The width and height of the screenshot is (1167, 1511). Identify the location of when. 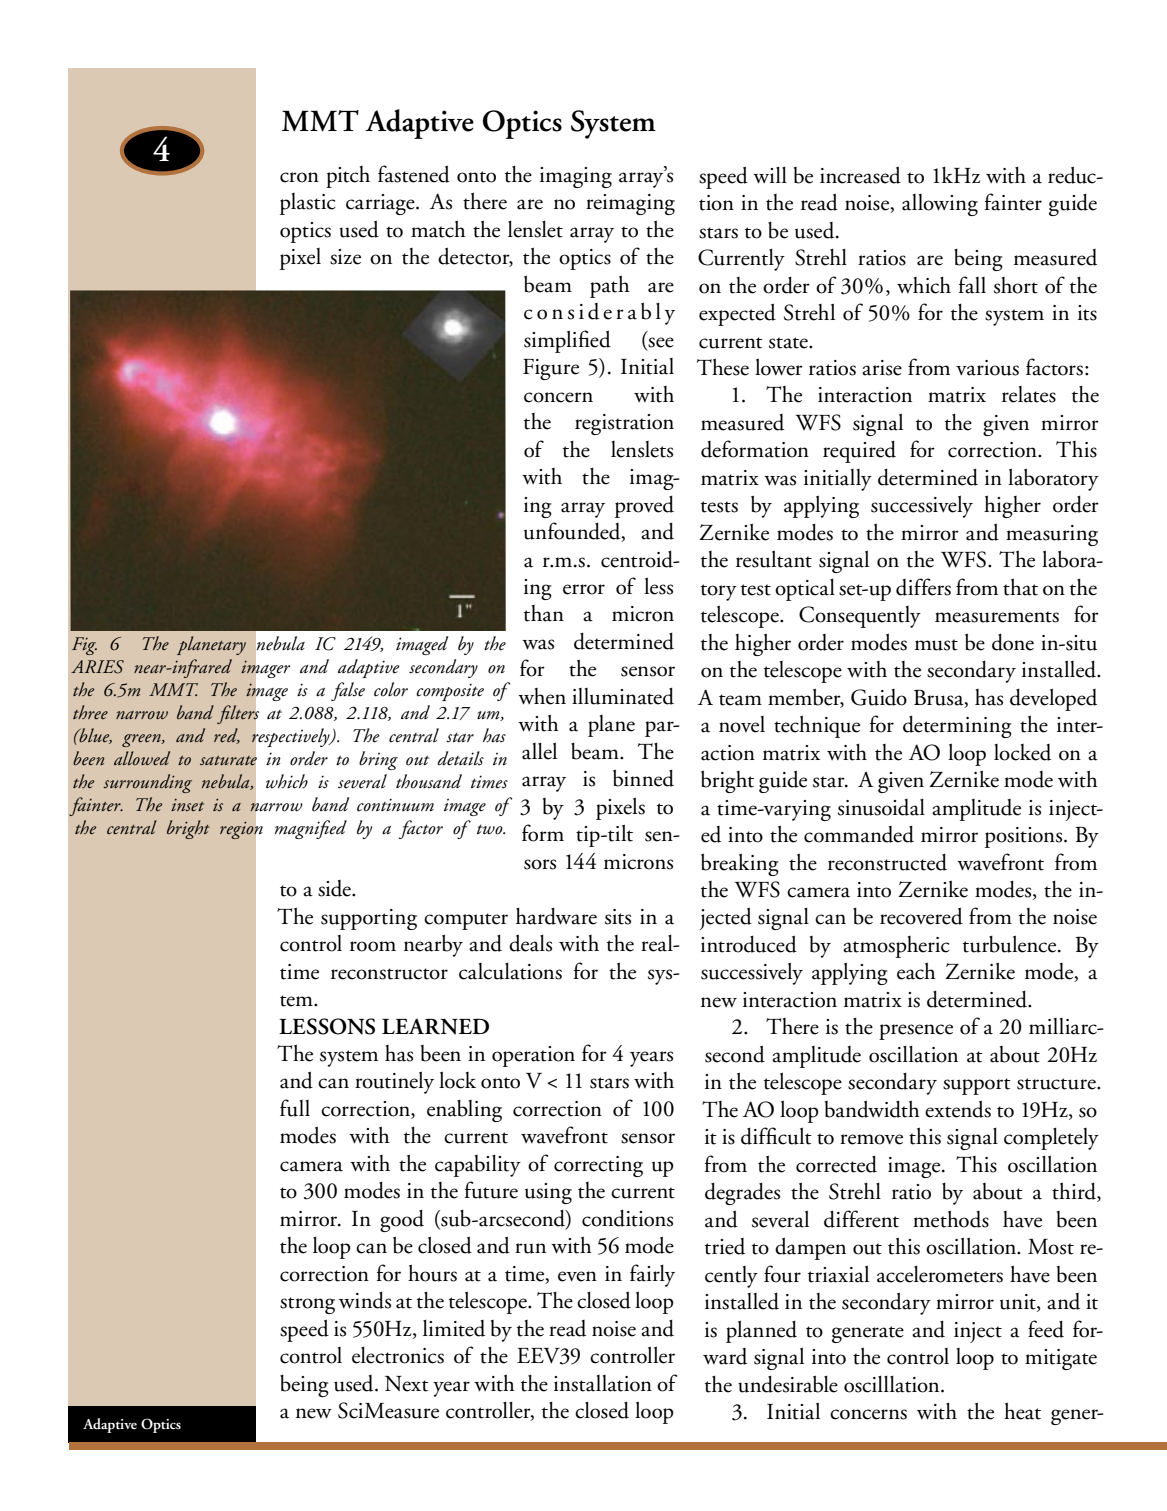
(542, 696).
